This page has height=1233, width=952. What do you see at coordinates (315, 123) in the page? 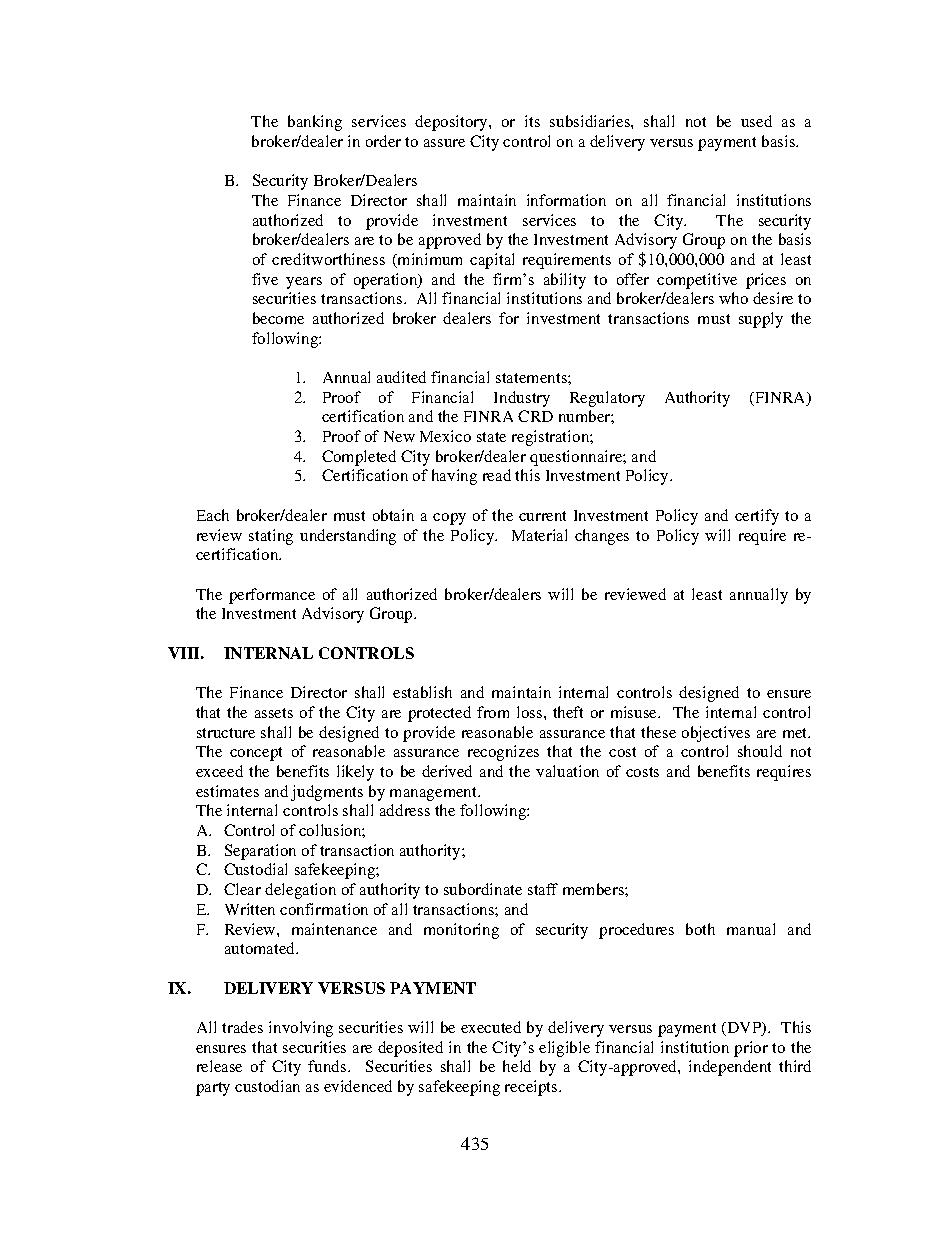
I see `banking` at bounding box center [315, 123].
